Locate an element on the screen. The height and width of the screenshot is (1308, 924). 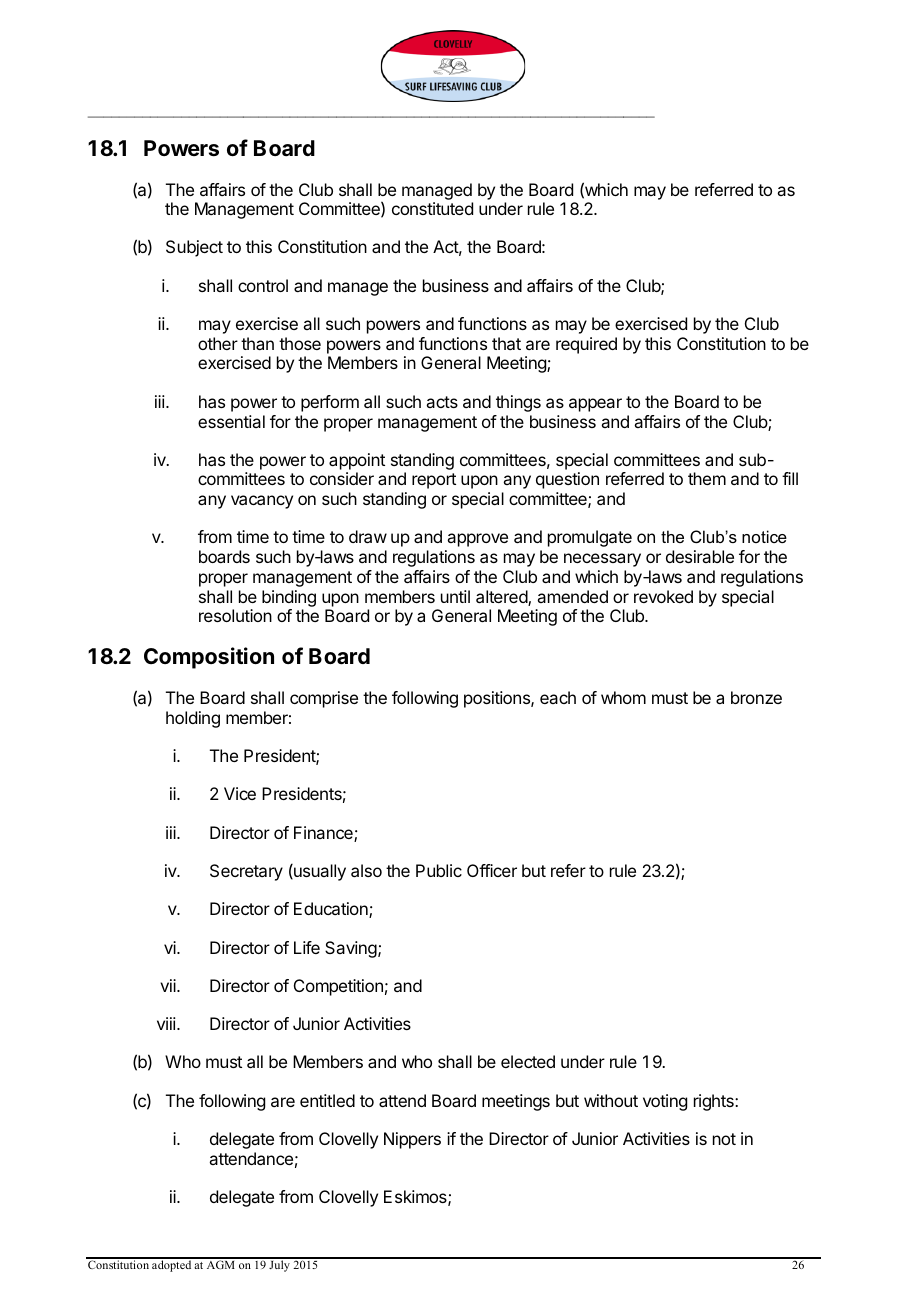
required is located at coordinates (586, 345).
